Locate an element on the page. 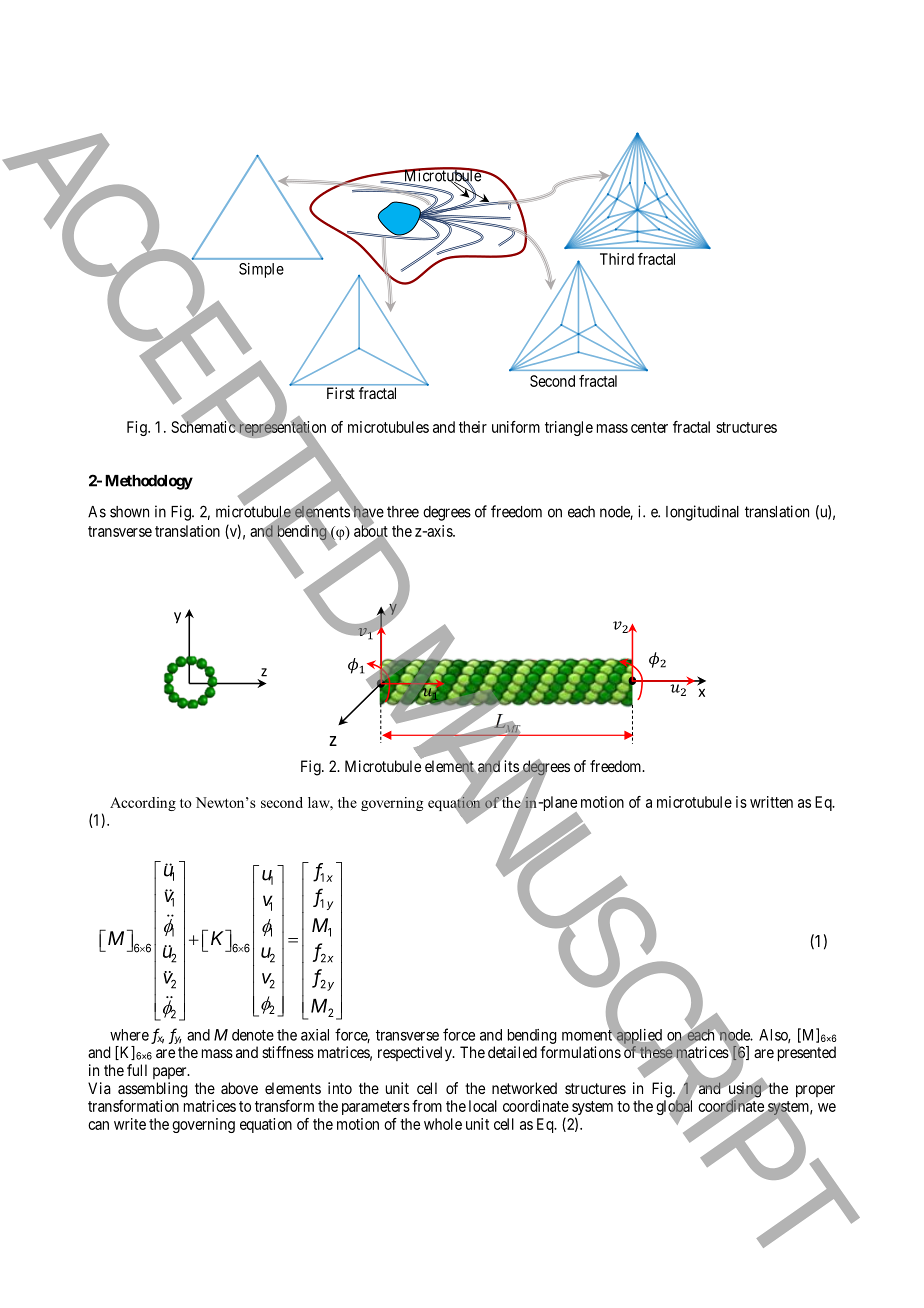 This page has width=924, height=1308. center is located at coordinates (649, 427).
